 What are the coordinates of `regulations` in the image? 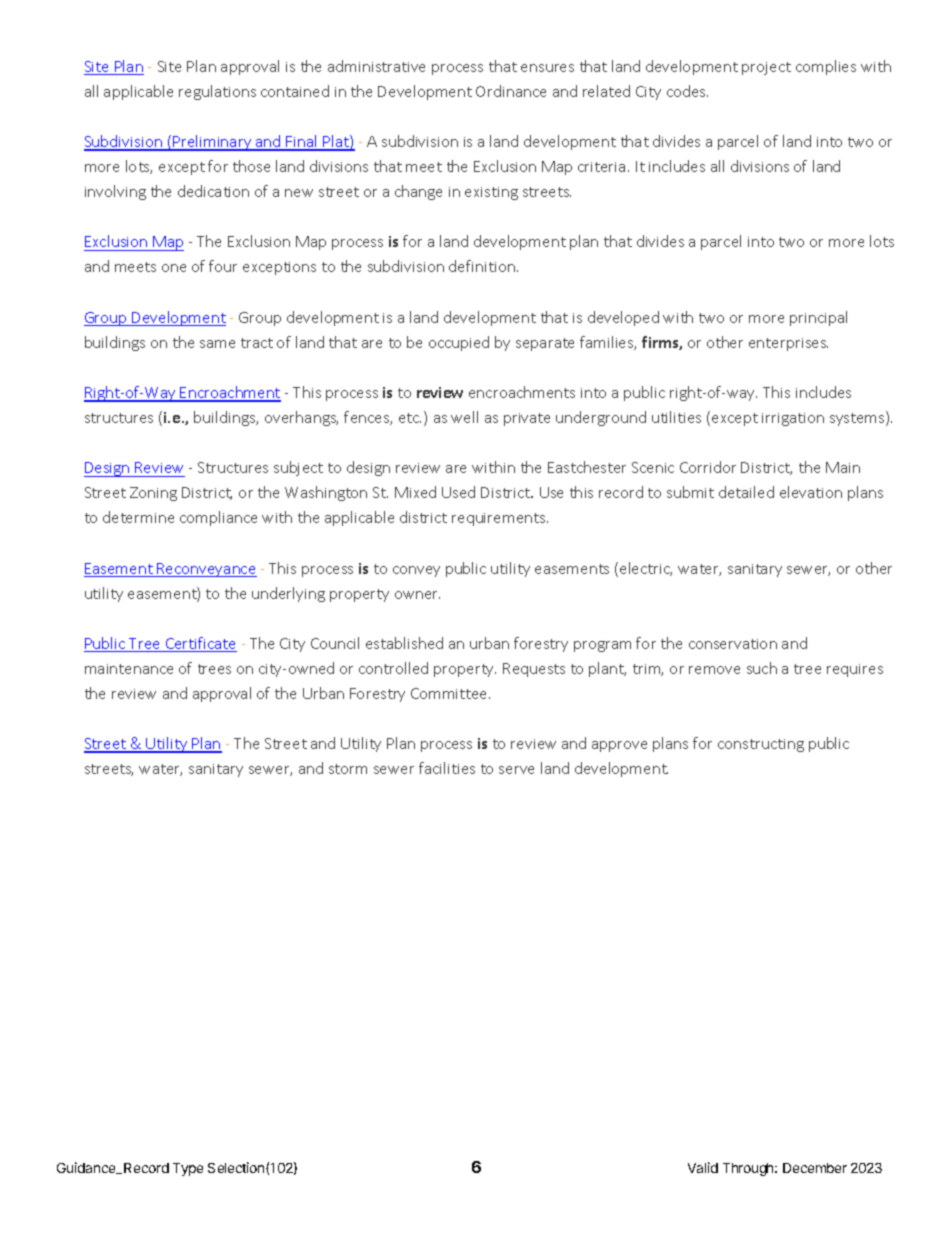 It's located at (217, 92).
